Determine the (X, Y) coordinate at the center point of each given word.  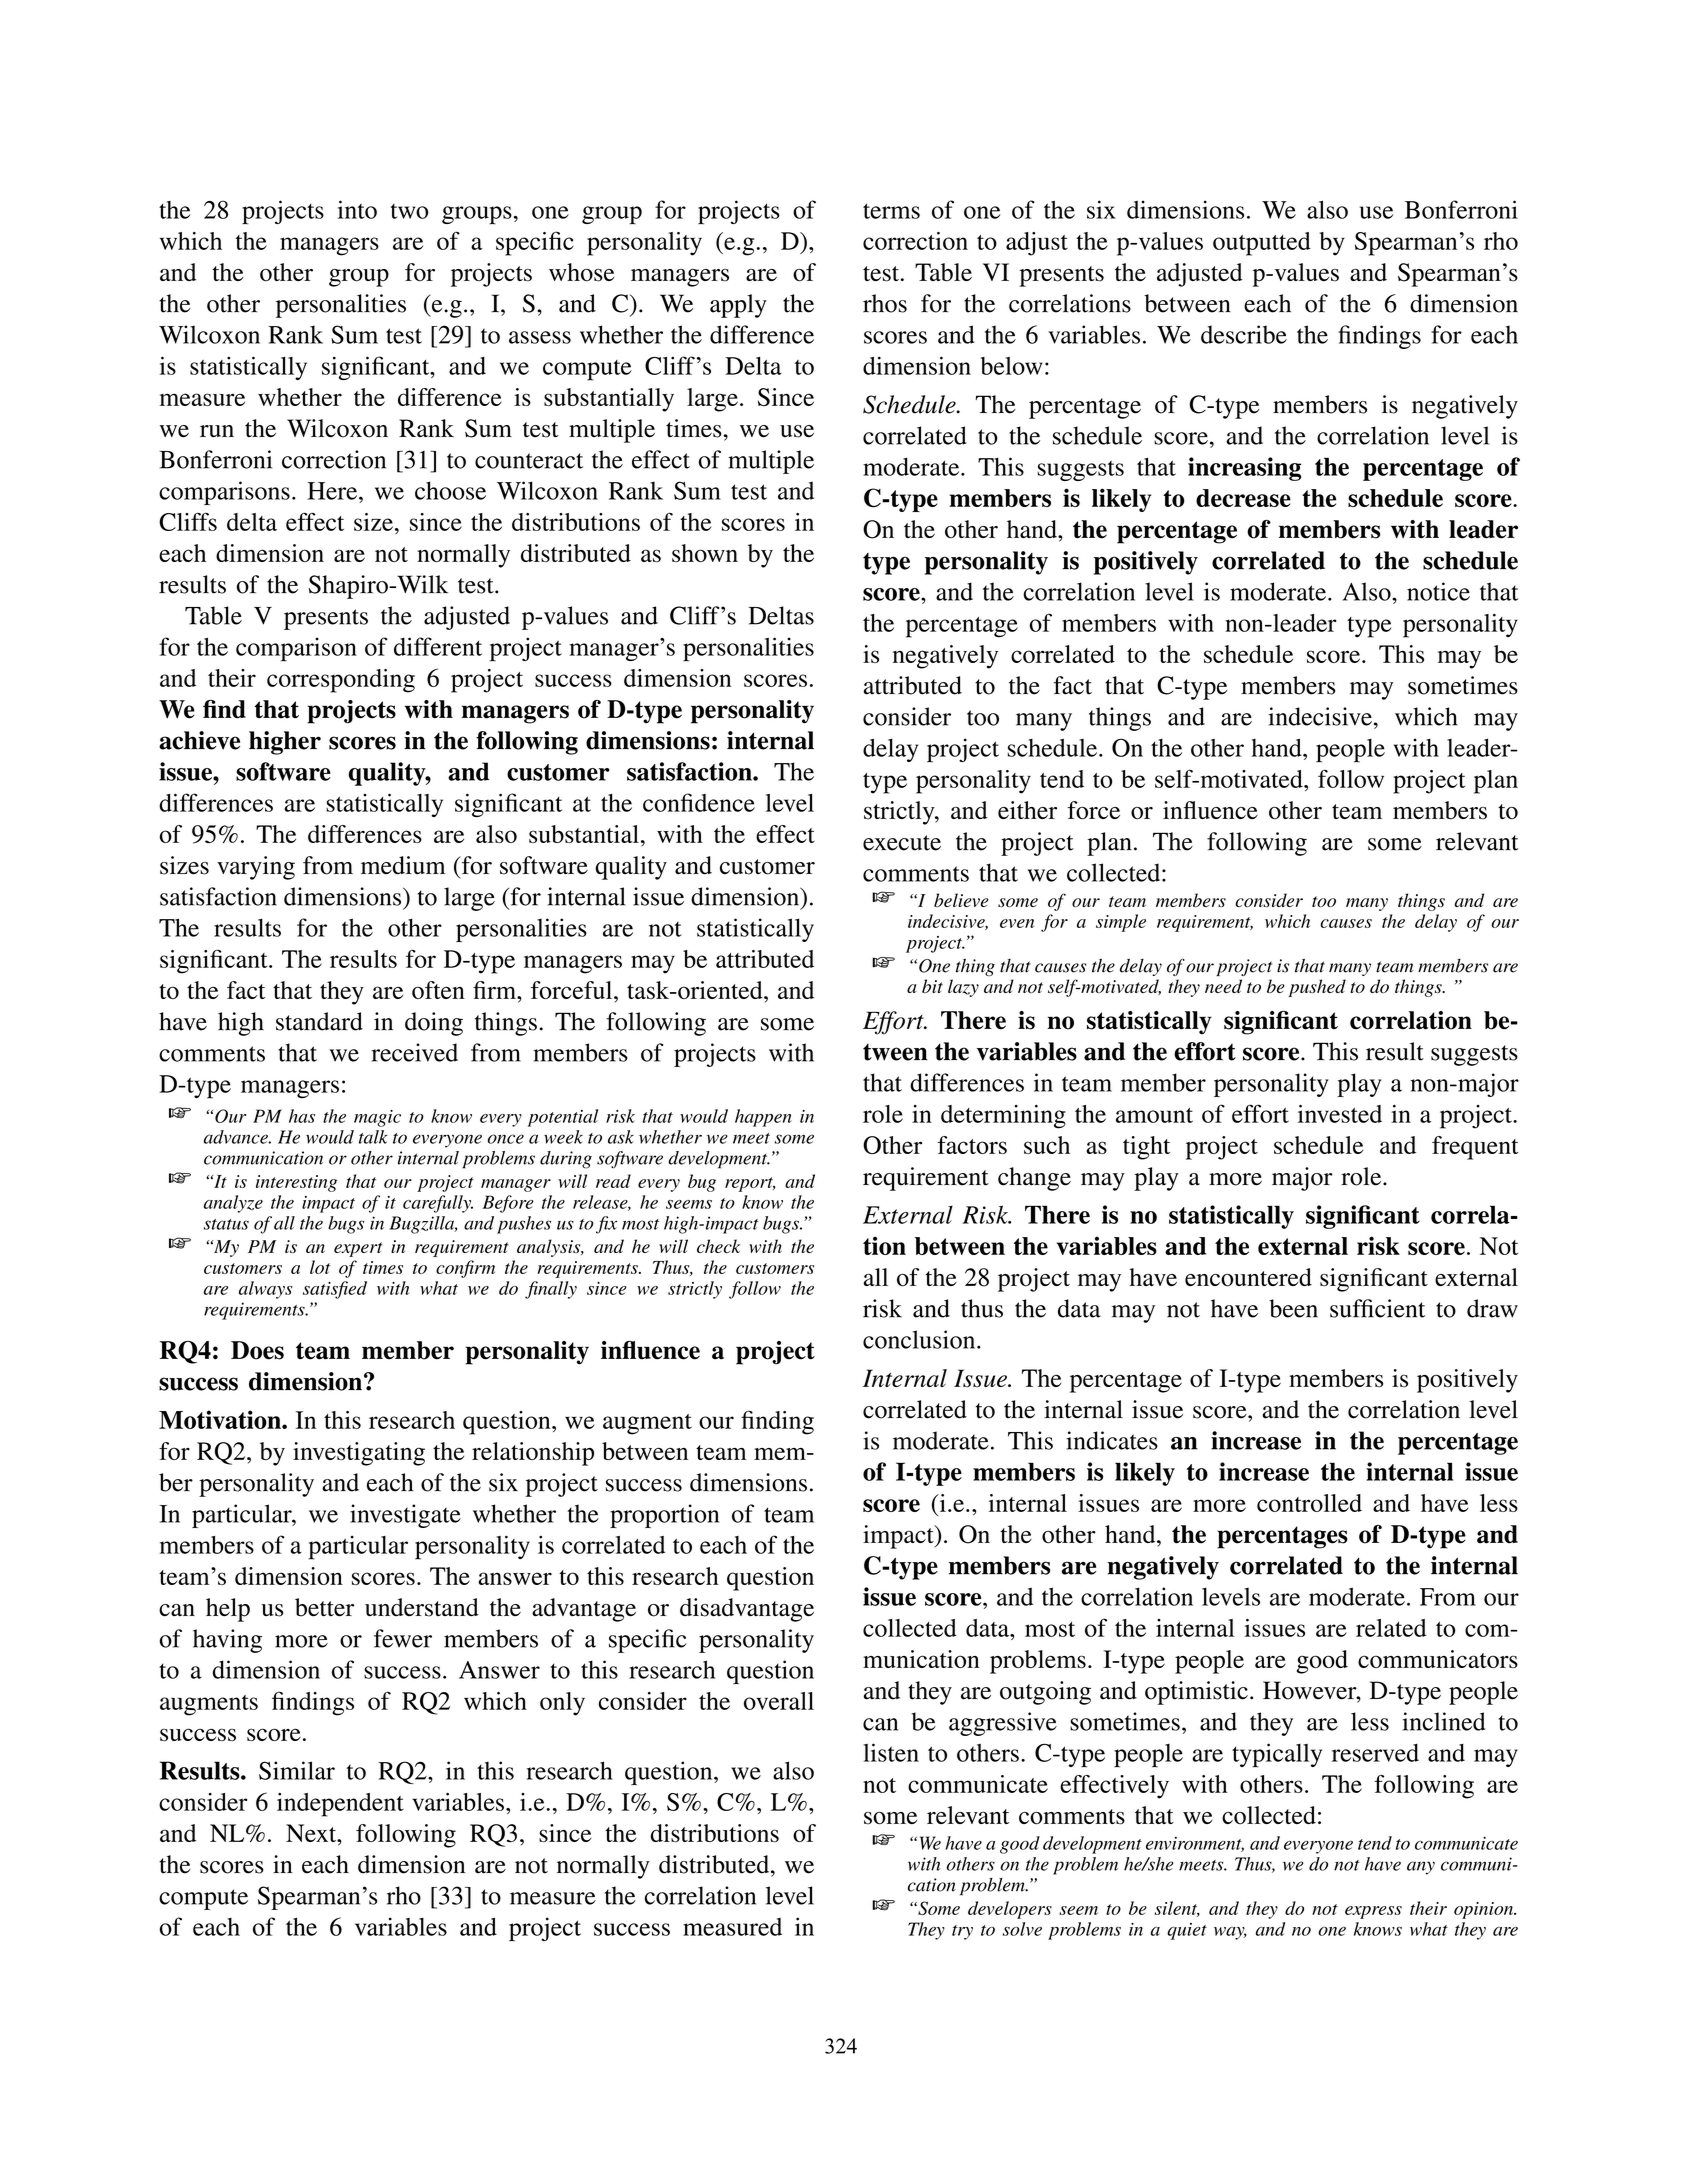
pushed (1317, 988)
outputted (1262, 244)
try (962, 1932)
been (1293, 1308)
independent (340, 1805)
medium (403, 865)
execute (902, 843)
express (1373, 1912)
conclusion (920, 1339)
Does (257, 1350)
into (357, 209)
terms (891, 211)
